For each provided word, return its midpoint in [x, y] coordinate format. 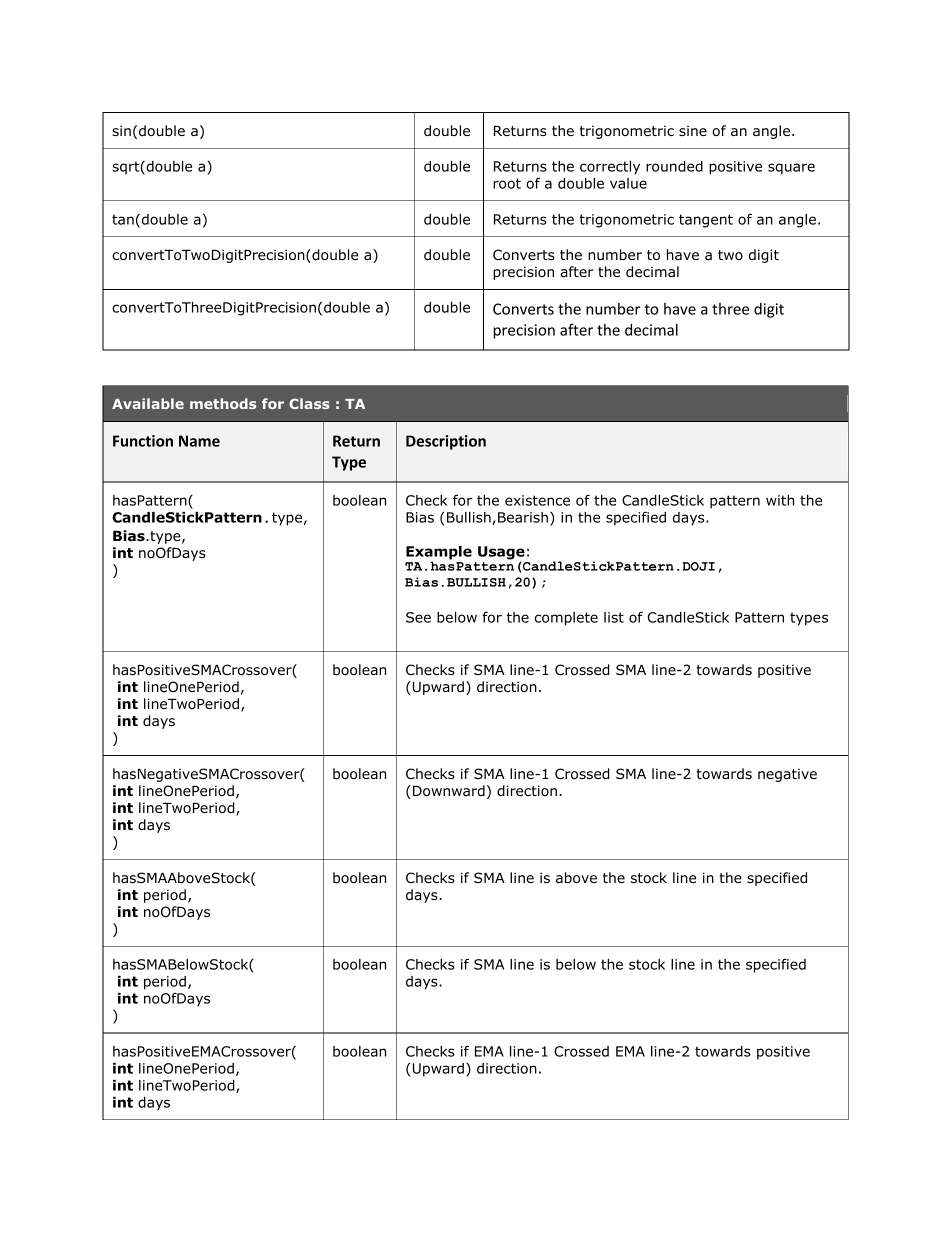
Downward [449, 790]
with [780, 500]
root [507, 183]
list [614, 617]
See [418, 617]
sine [693, 130]
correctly [610, 168]
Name [199, 441]
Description [446, 442]
